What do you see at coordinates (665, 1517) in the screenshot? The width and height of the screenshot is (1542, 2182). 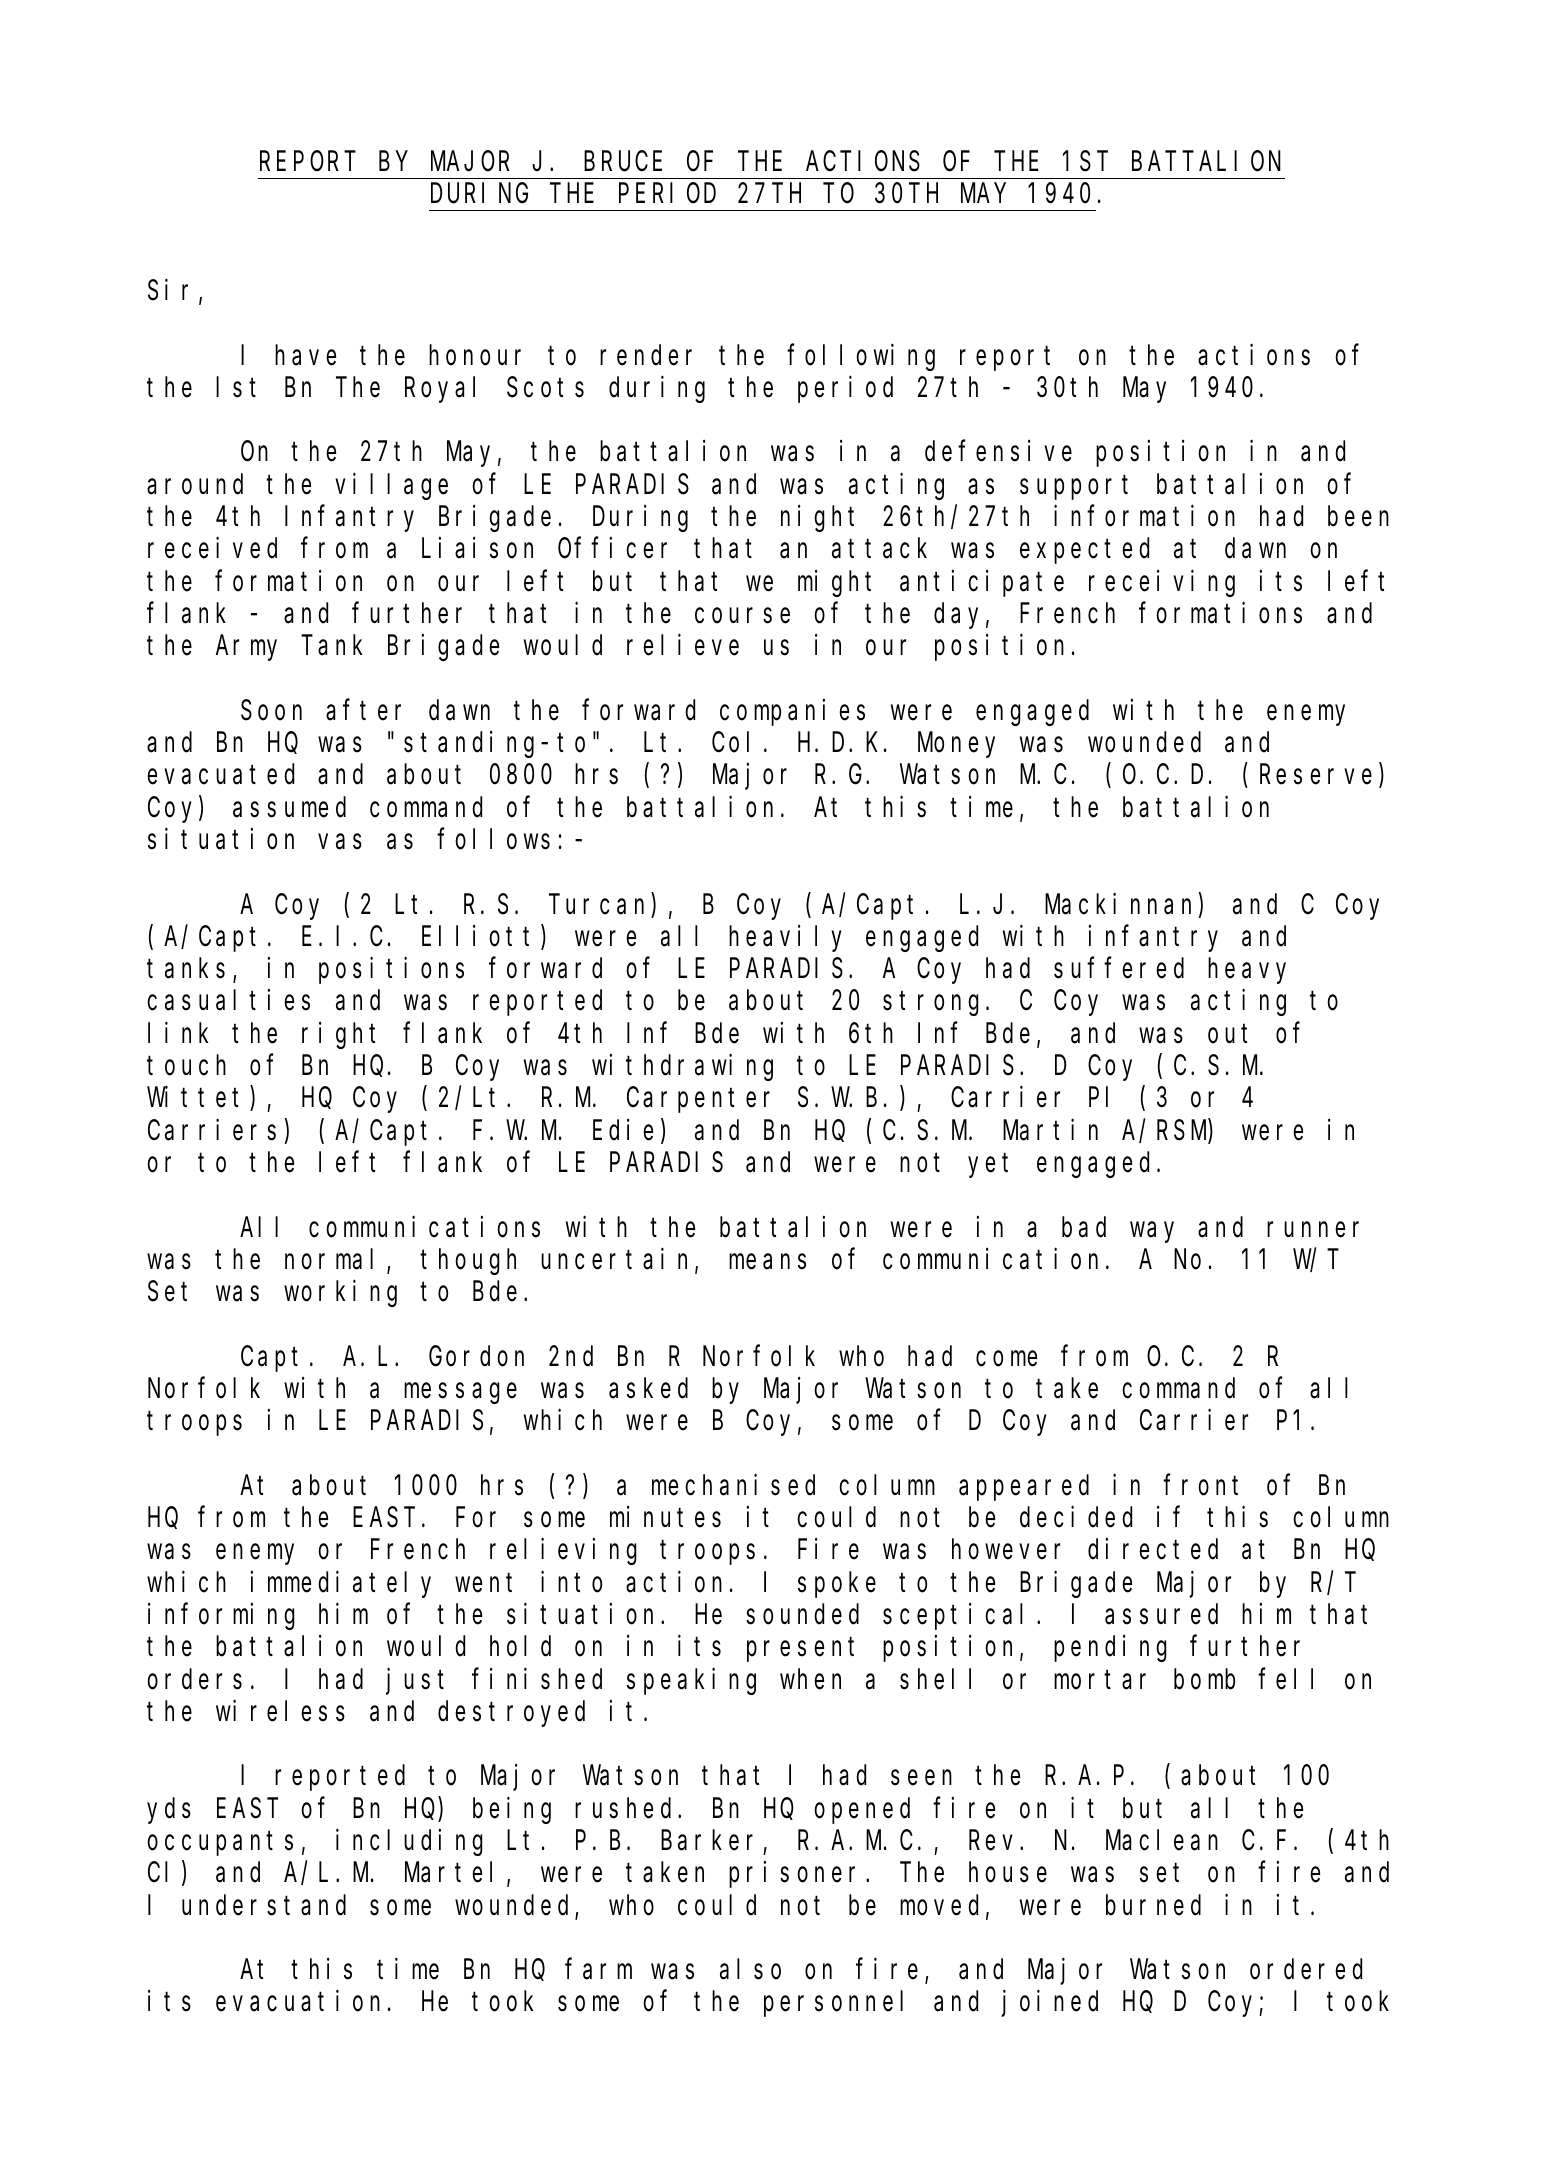 I see `minutes` at bounding box center [665, 1517].
